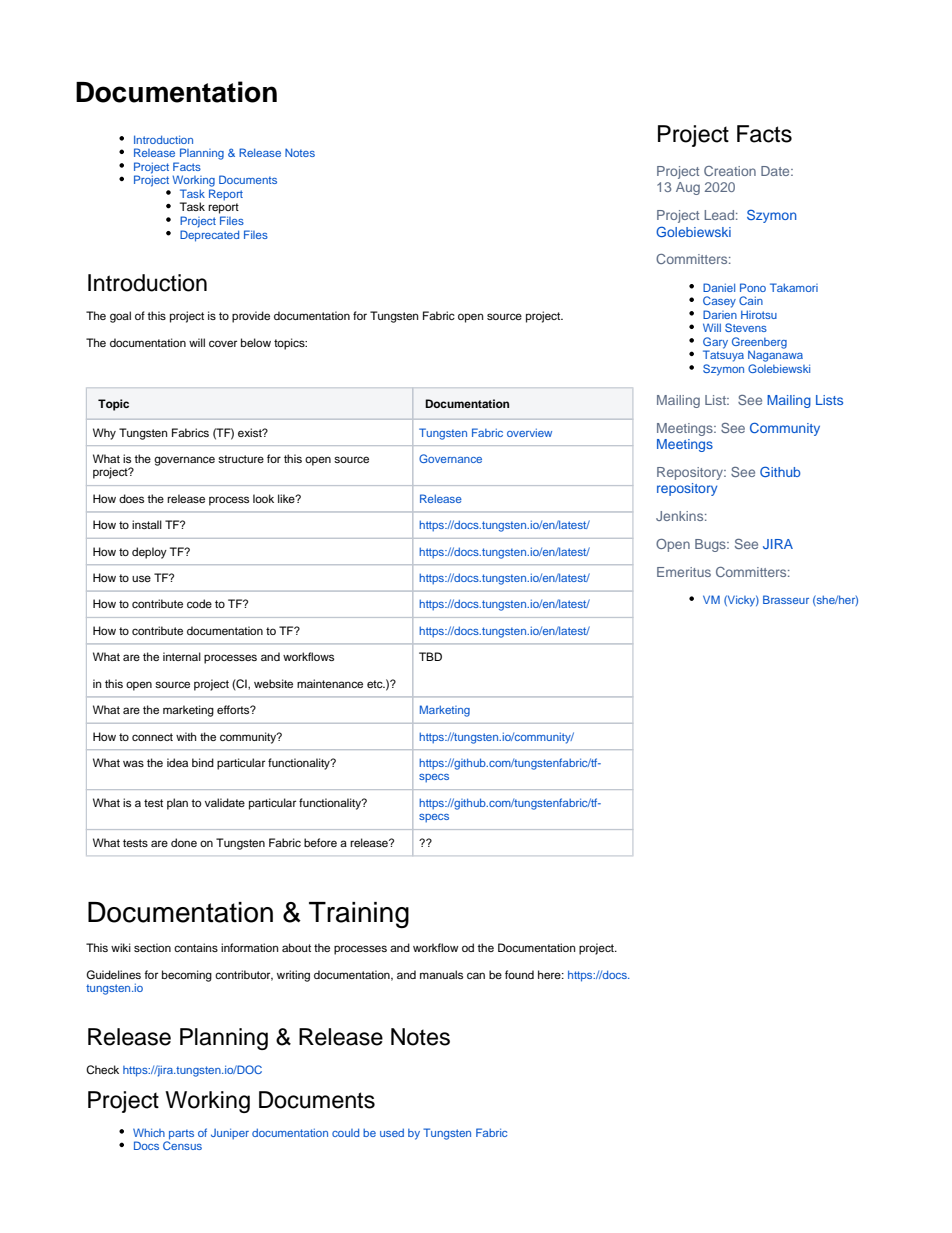  Describe the element at coordinates (688, 188) in the image. I see `Aug` at that location.
